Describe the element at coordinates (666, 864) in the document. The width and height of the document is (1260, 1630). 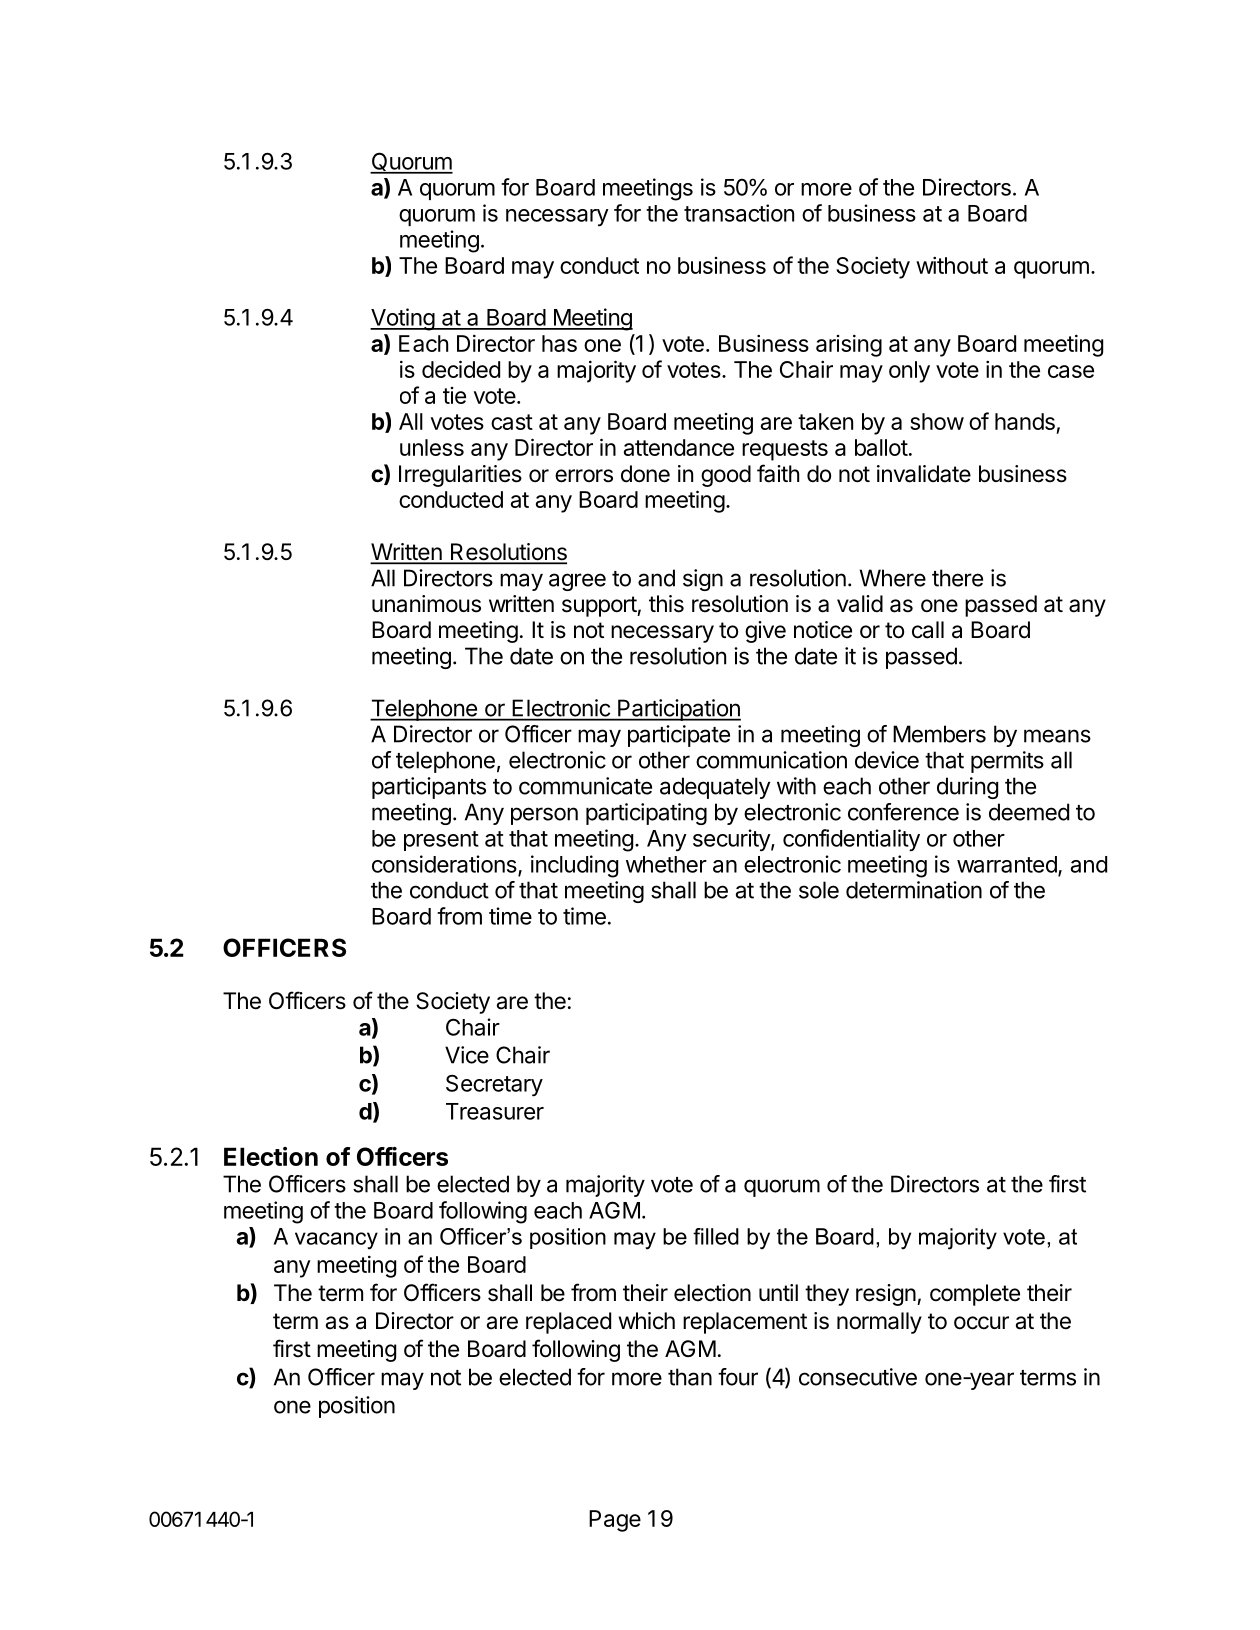
I see `whether` at that location.
